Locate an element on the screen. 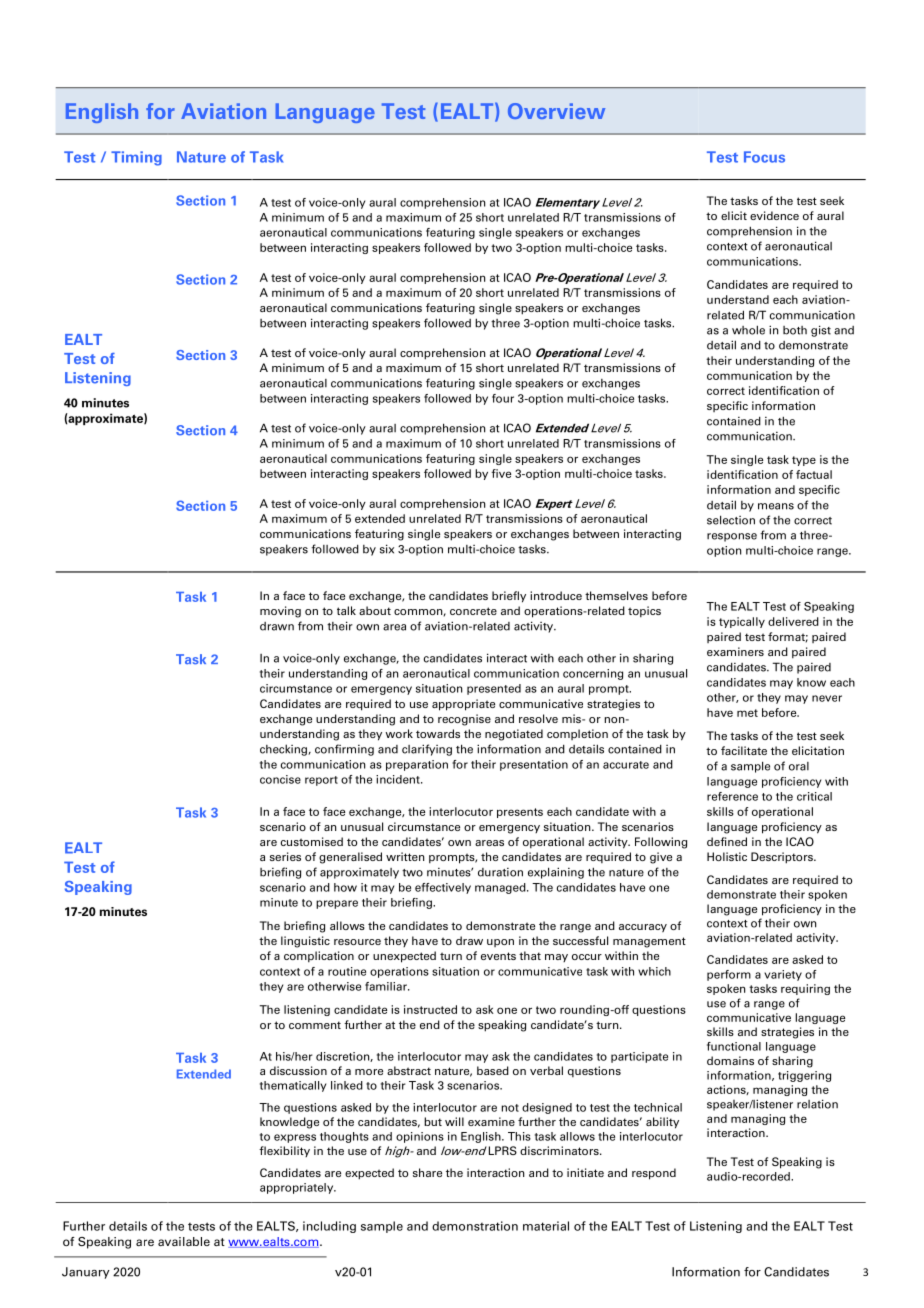 The image size is (924, 1308). demonstration is located at coordinates (475, 1226).
